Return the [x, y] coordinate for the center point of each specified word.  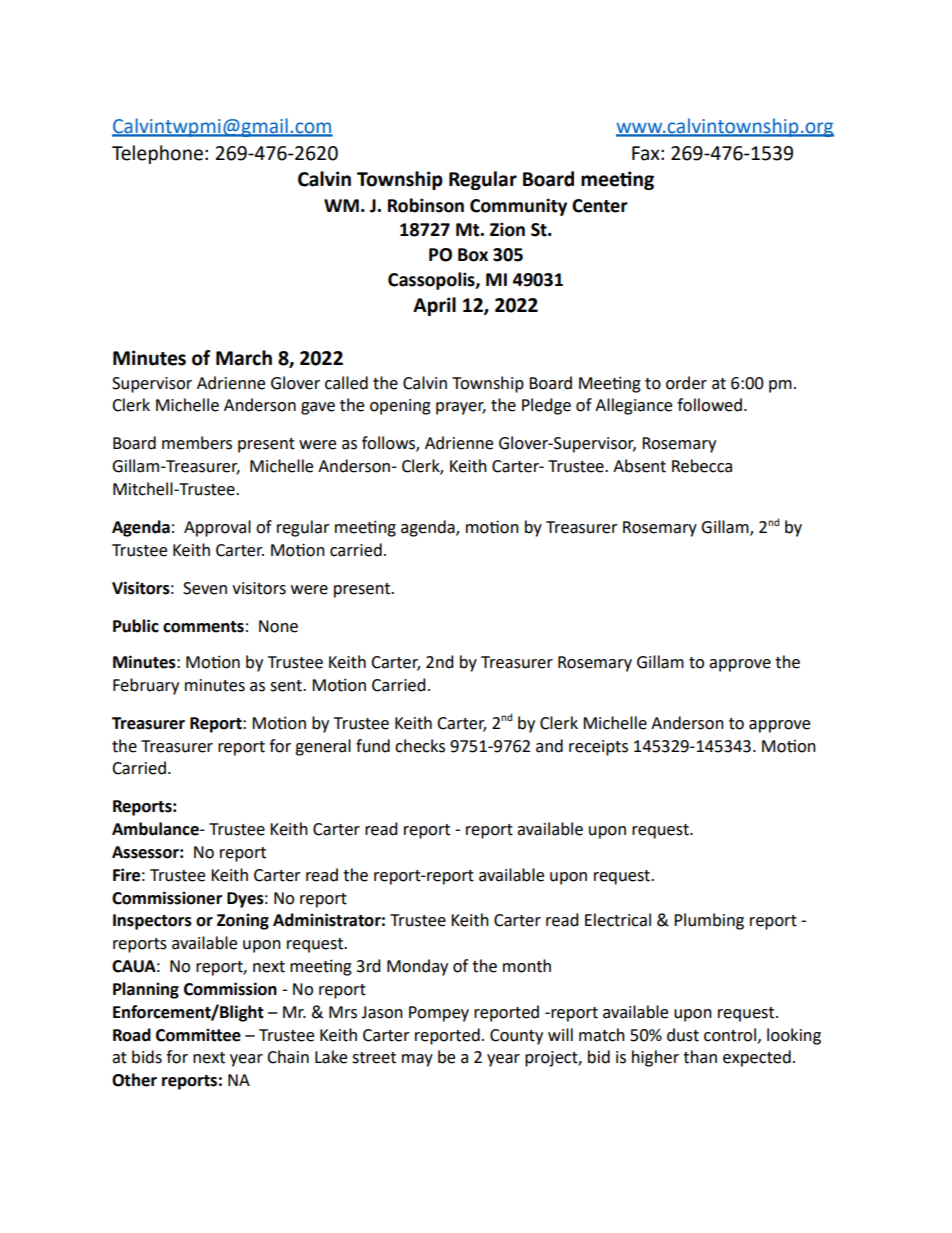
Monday [417, 967]
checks [420, 746]
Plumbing [709, 921]
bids [147, 1057]
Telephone [157, 154]
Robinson [426, 205]
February [146, 686]
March [244, 358]
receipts [598, 748]
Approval [217, 528]
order [686, 383]
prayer [461, 408]
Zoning [243, 921]
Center [600, 206]
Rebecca [702, 466]
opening [400, 407]
